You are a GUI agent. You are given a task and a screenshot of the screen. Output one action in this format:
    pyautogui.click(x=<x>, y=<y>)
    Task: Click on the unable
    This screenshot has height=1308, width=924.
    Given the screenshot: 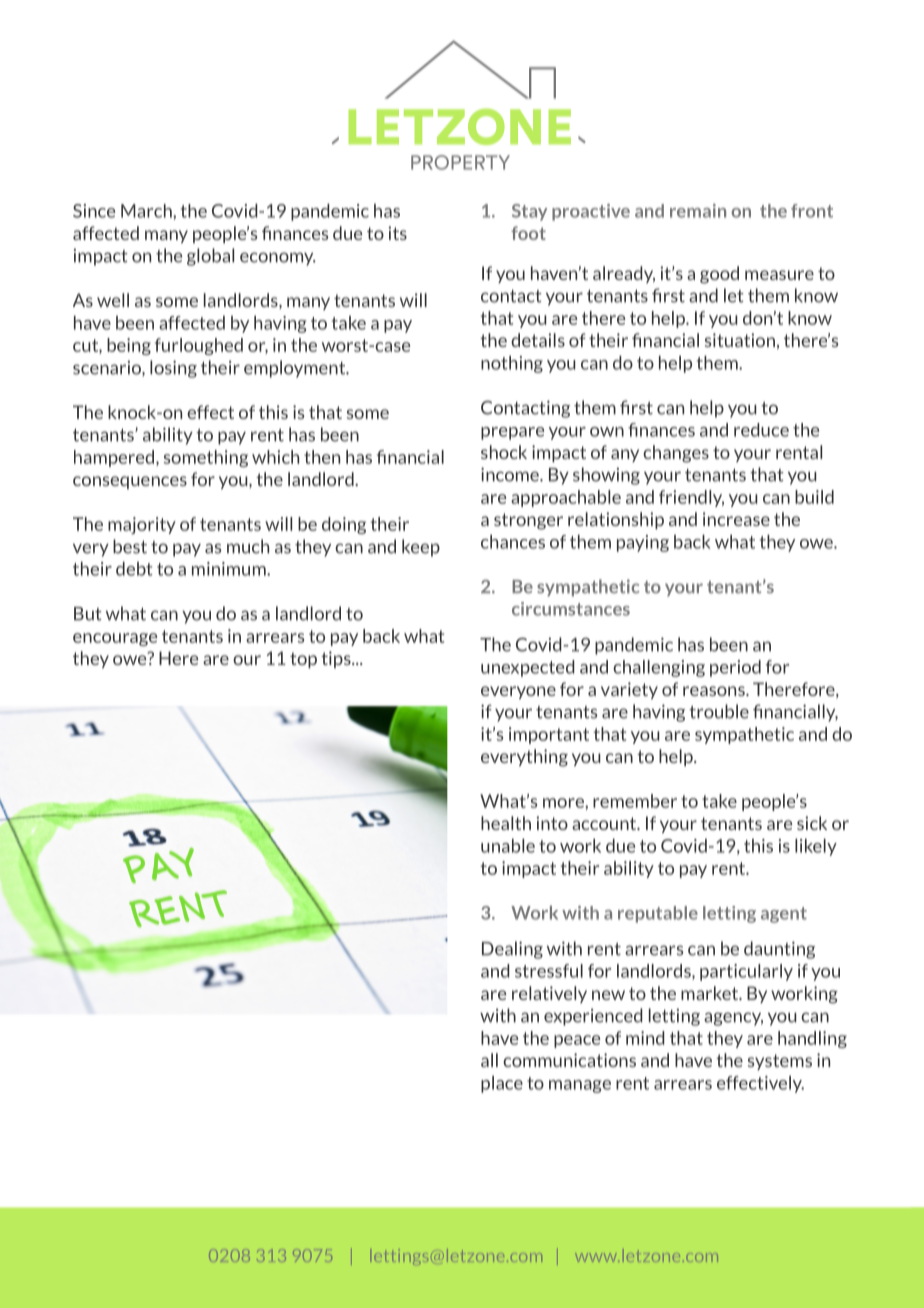 What is the action you would take?
    pyautogui.click(x=508, y=846)
